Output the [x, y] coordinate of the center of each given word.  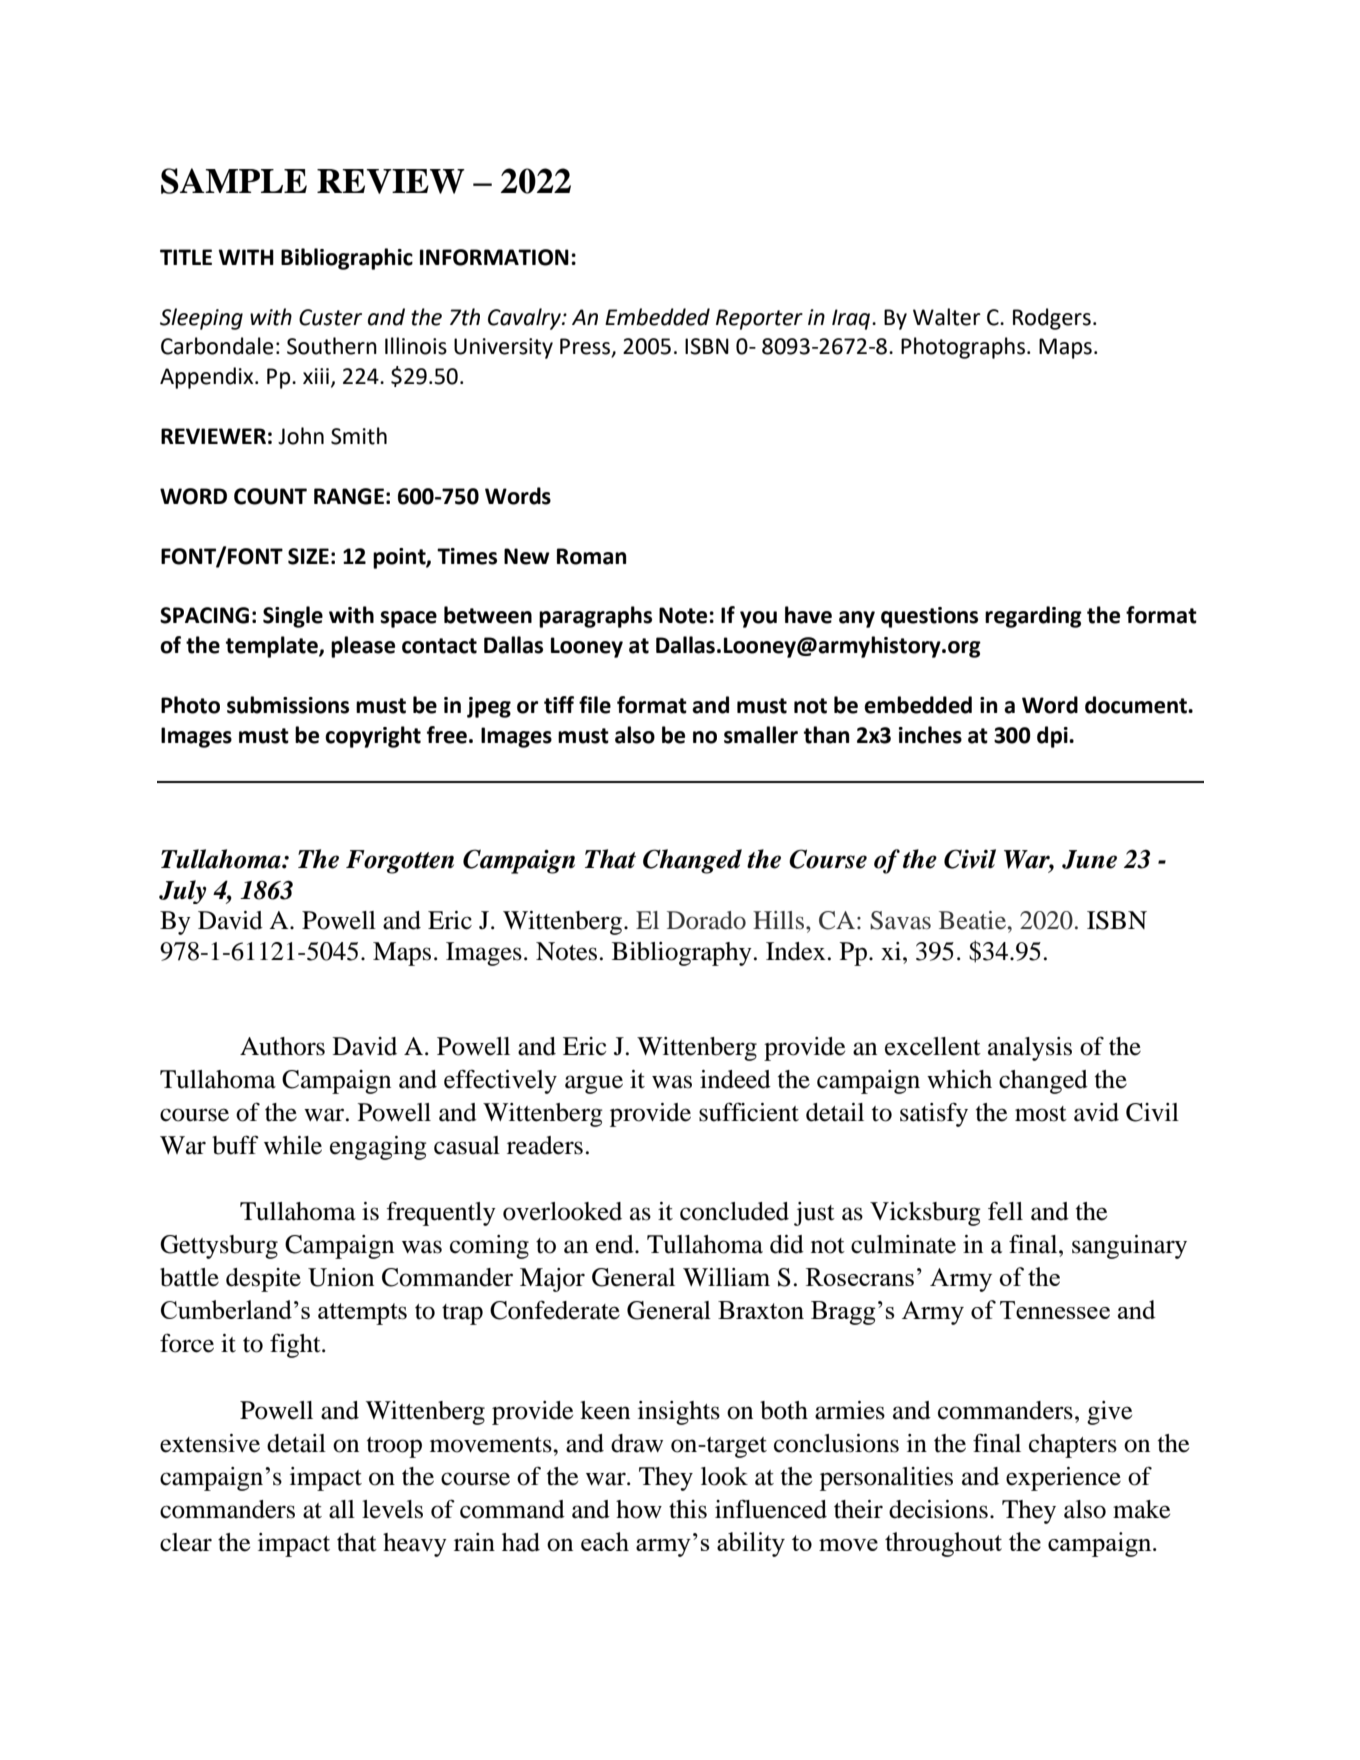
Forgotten [400, 862]
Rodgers [1052, 319]
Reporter [759, 319]
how [639, 1509]
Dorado [706, 920]
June [1089, 859]
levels [392, 1509]
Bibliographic [347, 259]
